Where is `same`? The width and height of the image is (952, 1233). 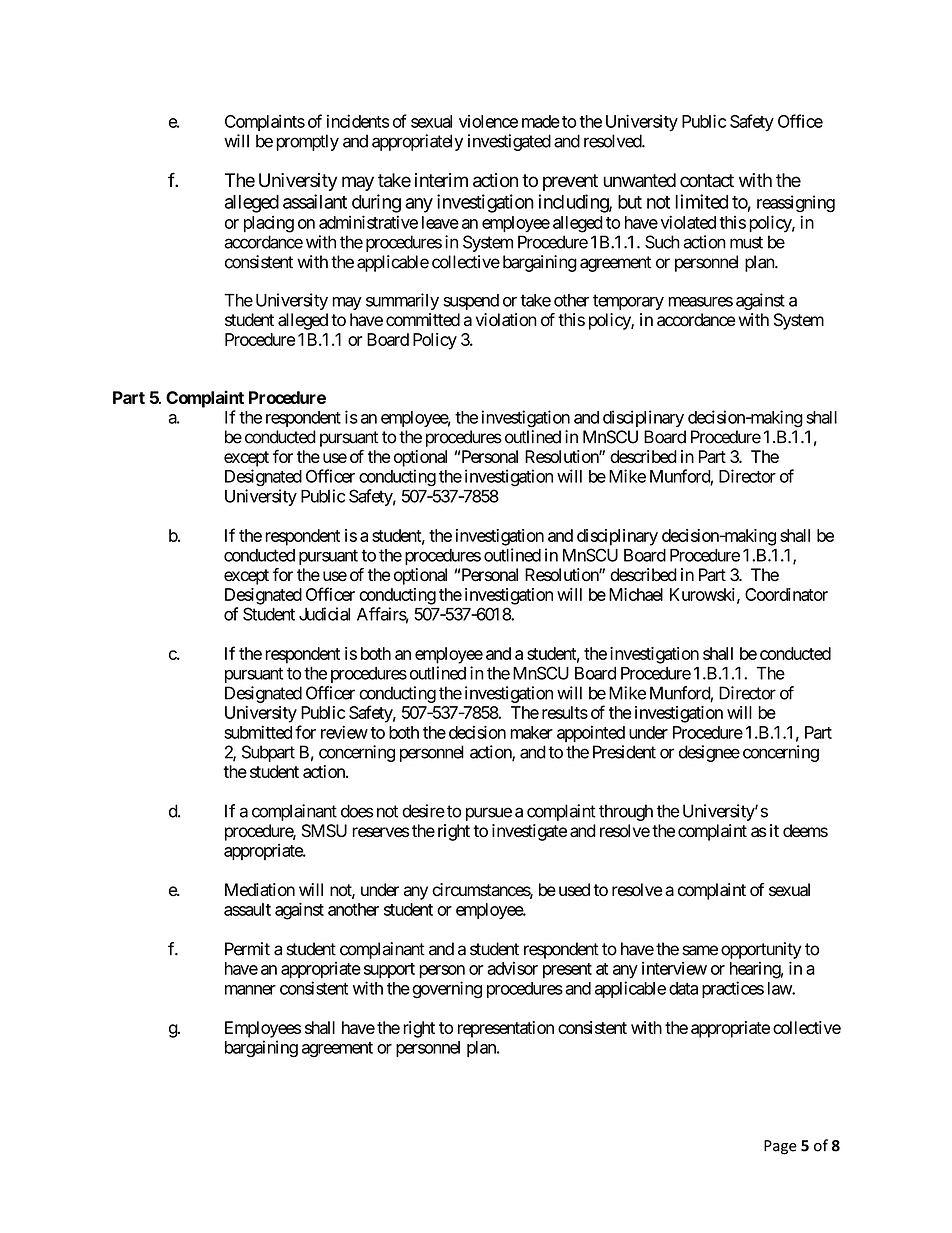
same is located at coordinates (700, 950).
